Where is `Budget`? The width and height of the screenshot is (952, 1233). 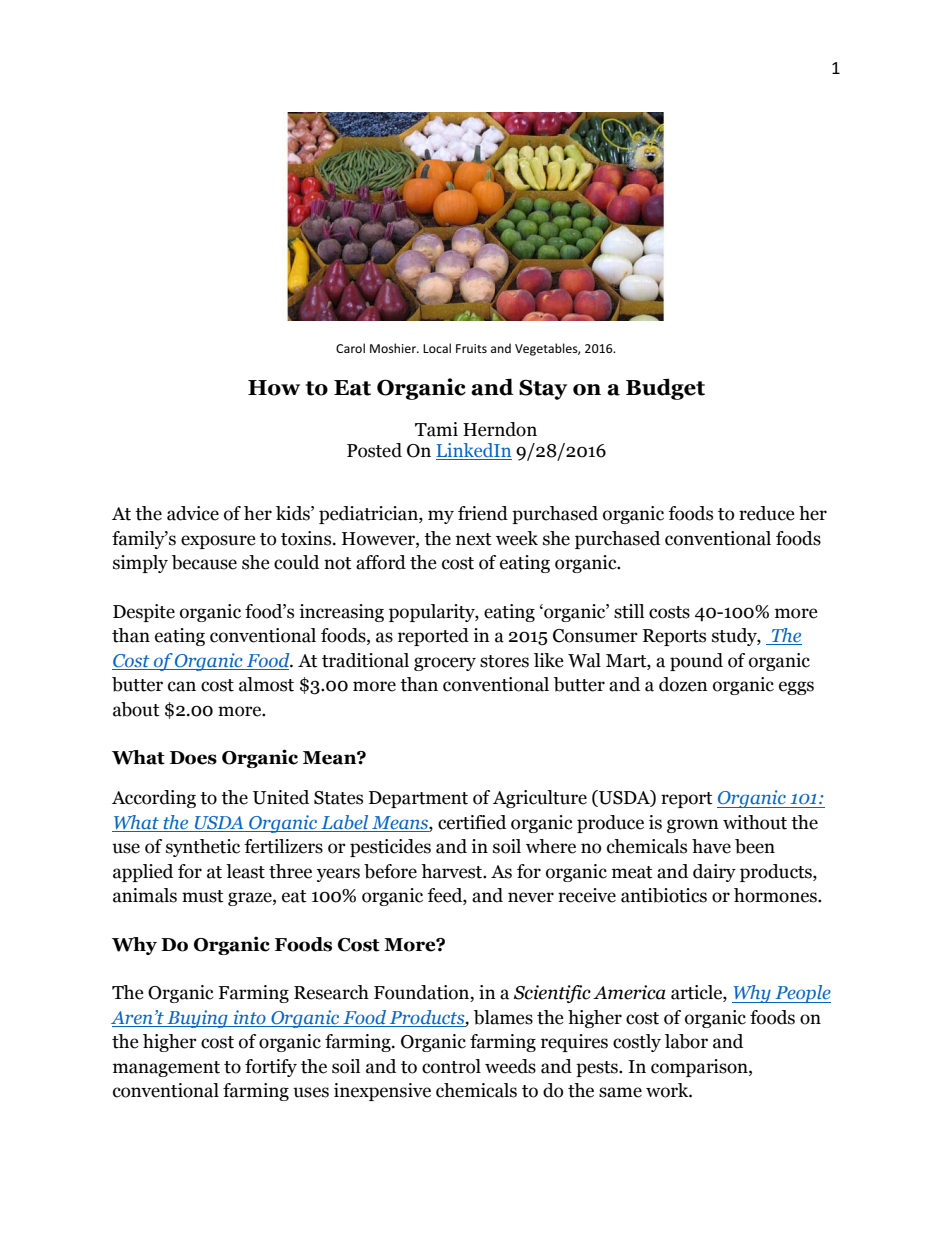
Budget is located at coordinates (665, 389).
